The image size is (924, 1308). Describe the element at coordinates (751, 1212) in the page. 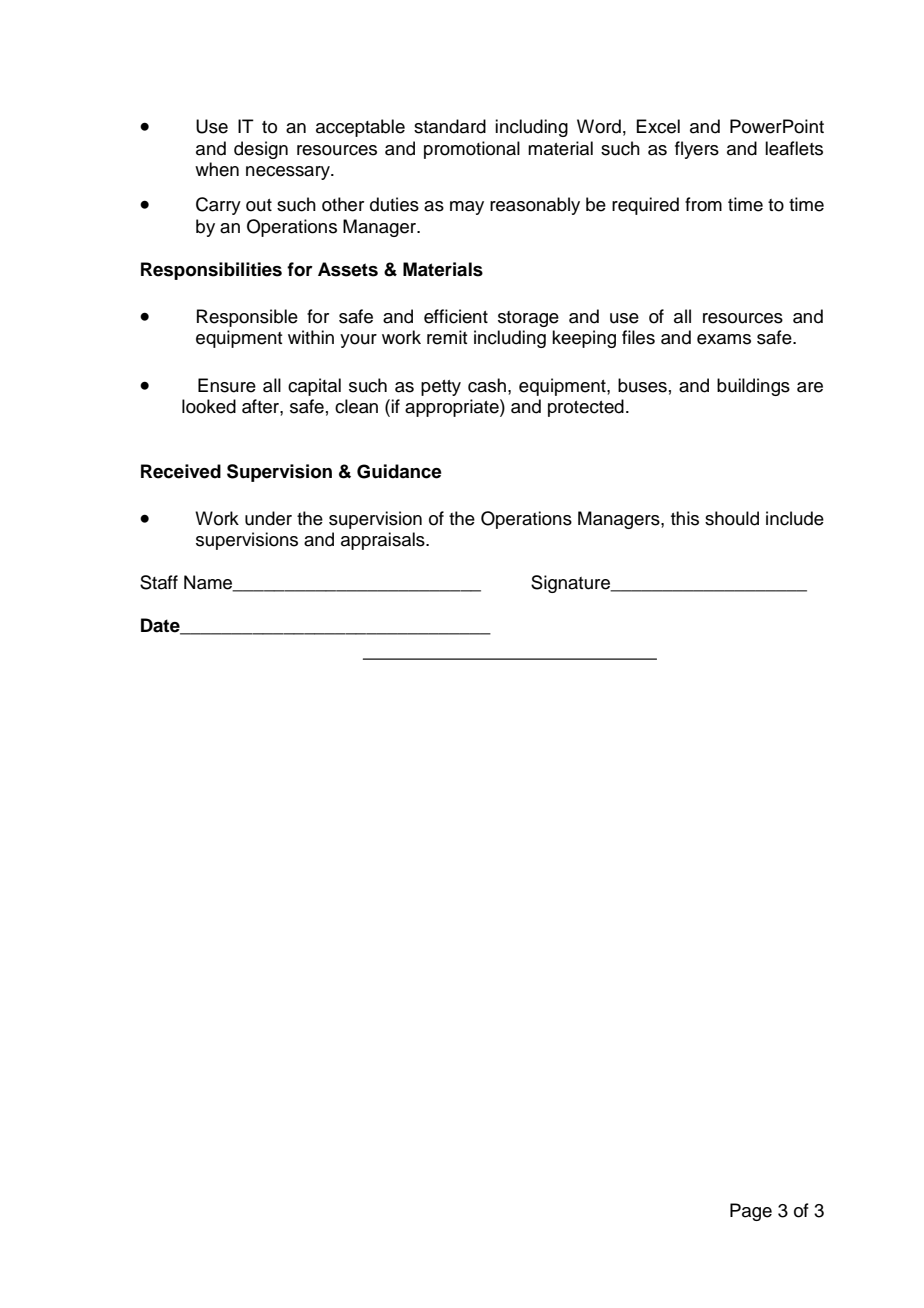

I see `Page` at that location.
